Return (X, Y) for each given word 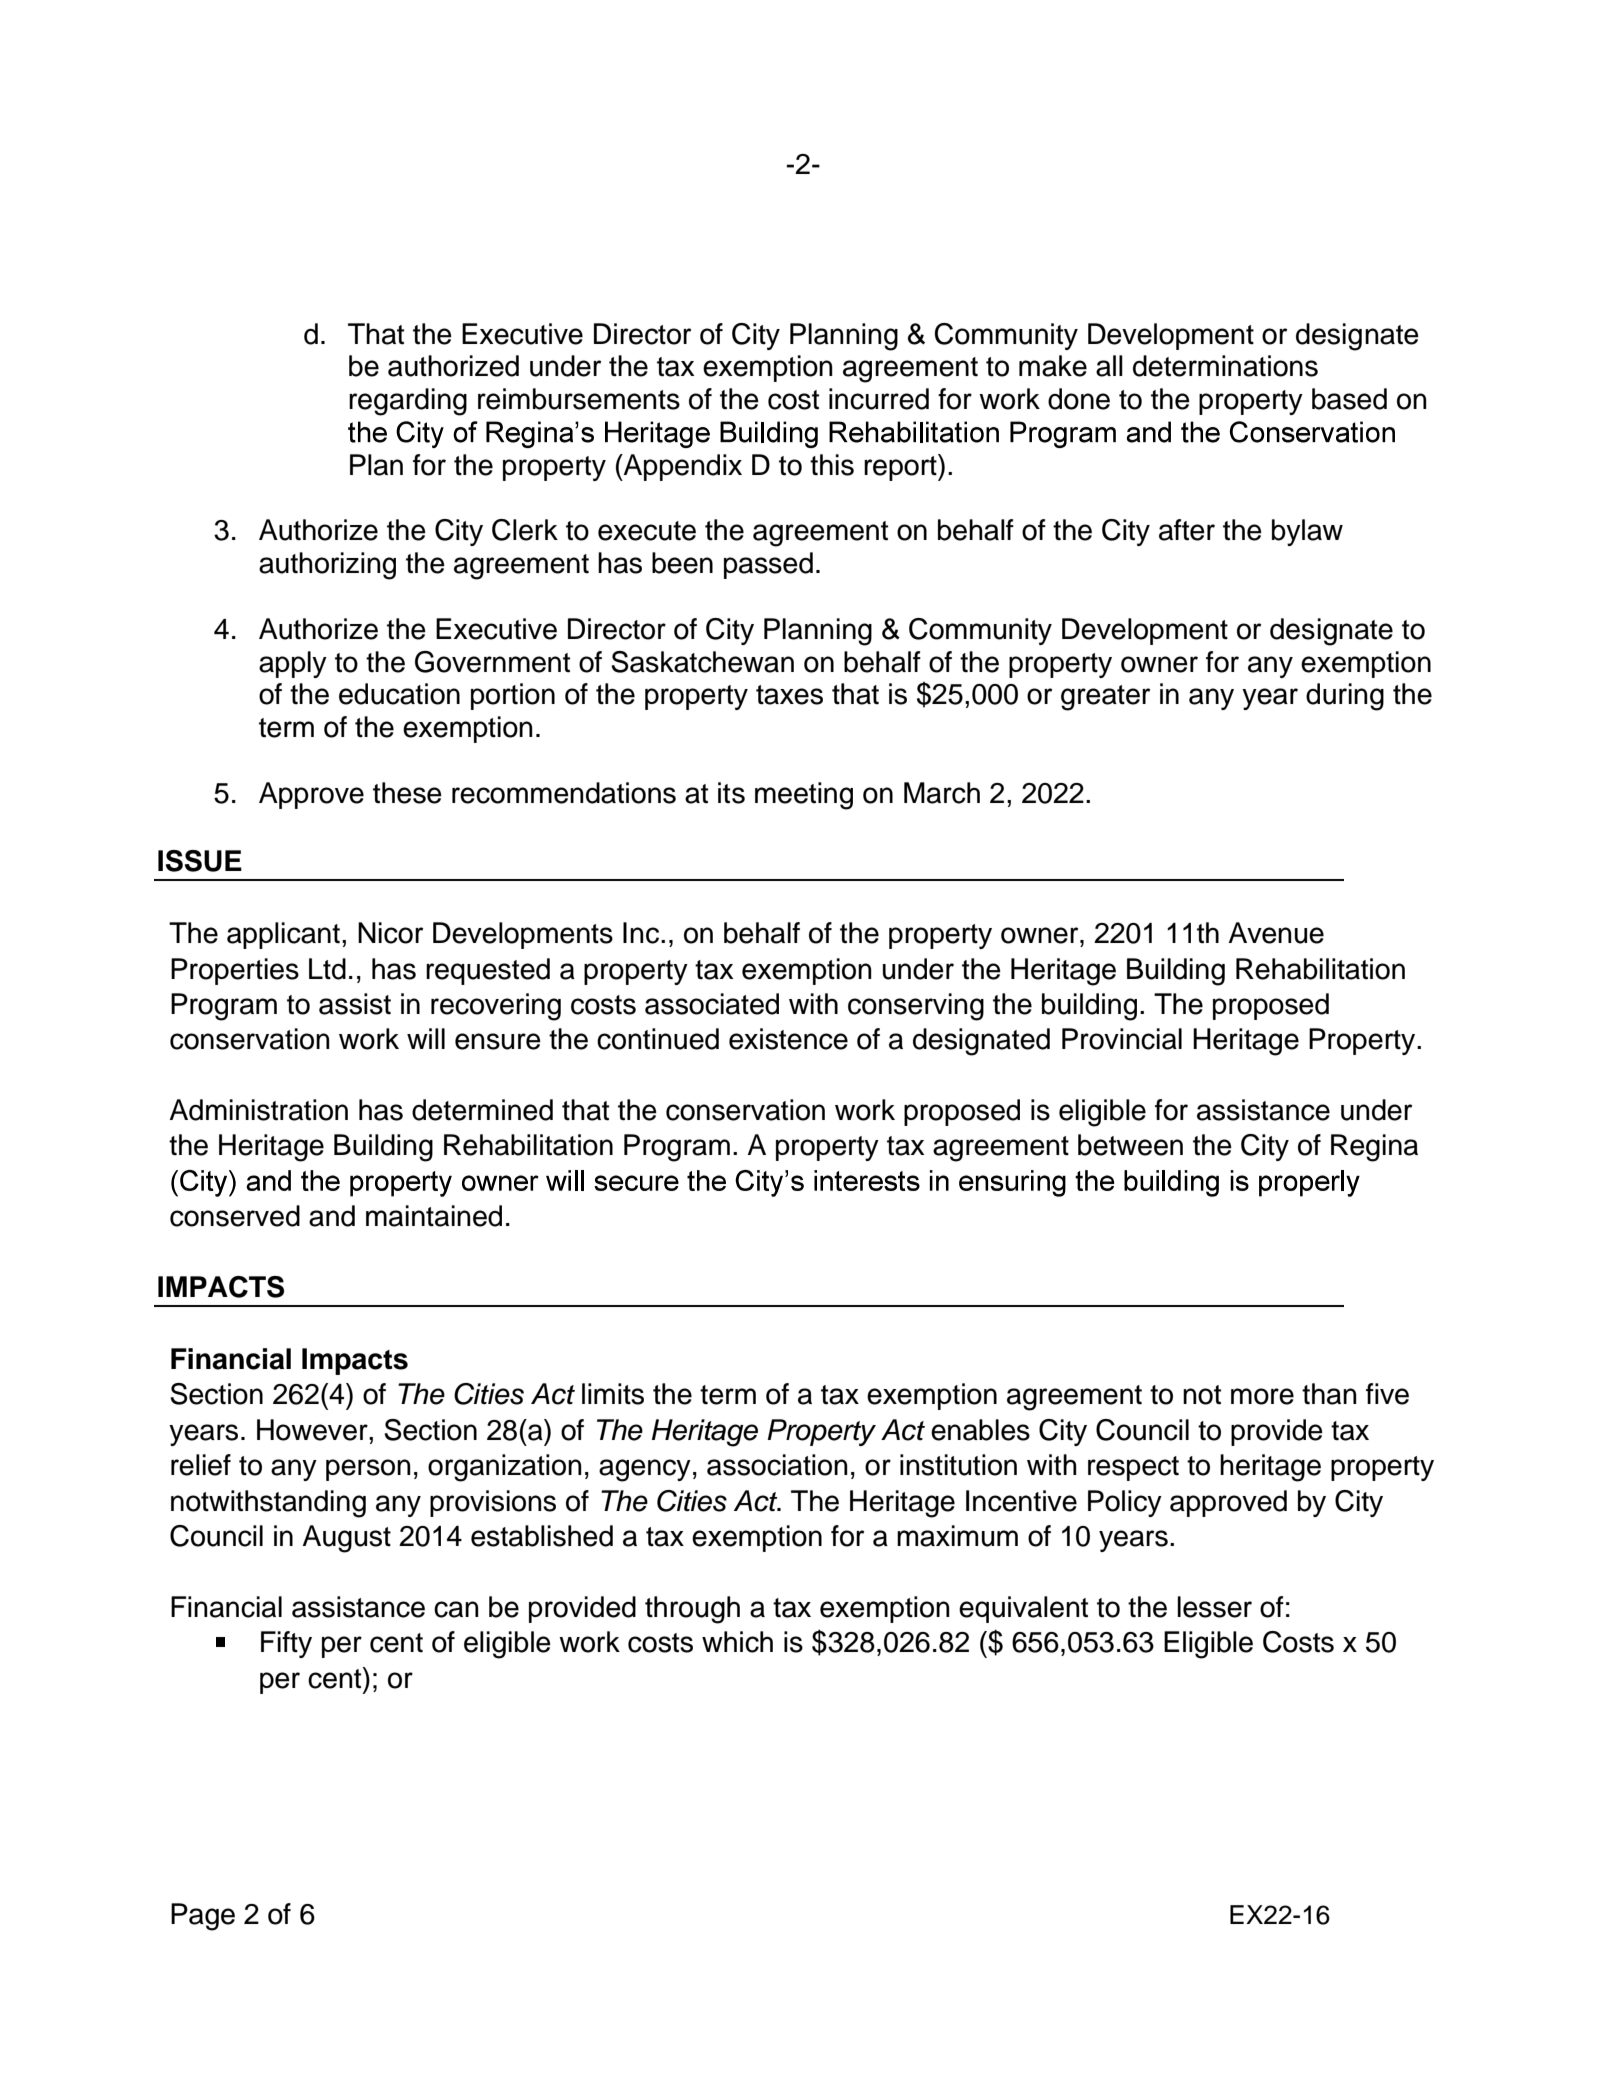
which (737, 1642)
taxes (789, 695)
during (1345, 697)
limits (613, 1394)
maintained (434, 1216)
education (399, 694)
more (1262, 1396)
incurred (879, 399)
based (1349, 399)
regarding (408, 402)
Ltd (327, 969)
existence (788, 1039)
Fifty (286, 1644)
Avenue (1276, 933)
